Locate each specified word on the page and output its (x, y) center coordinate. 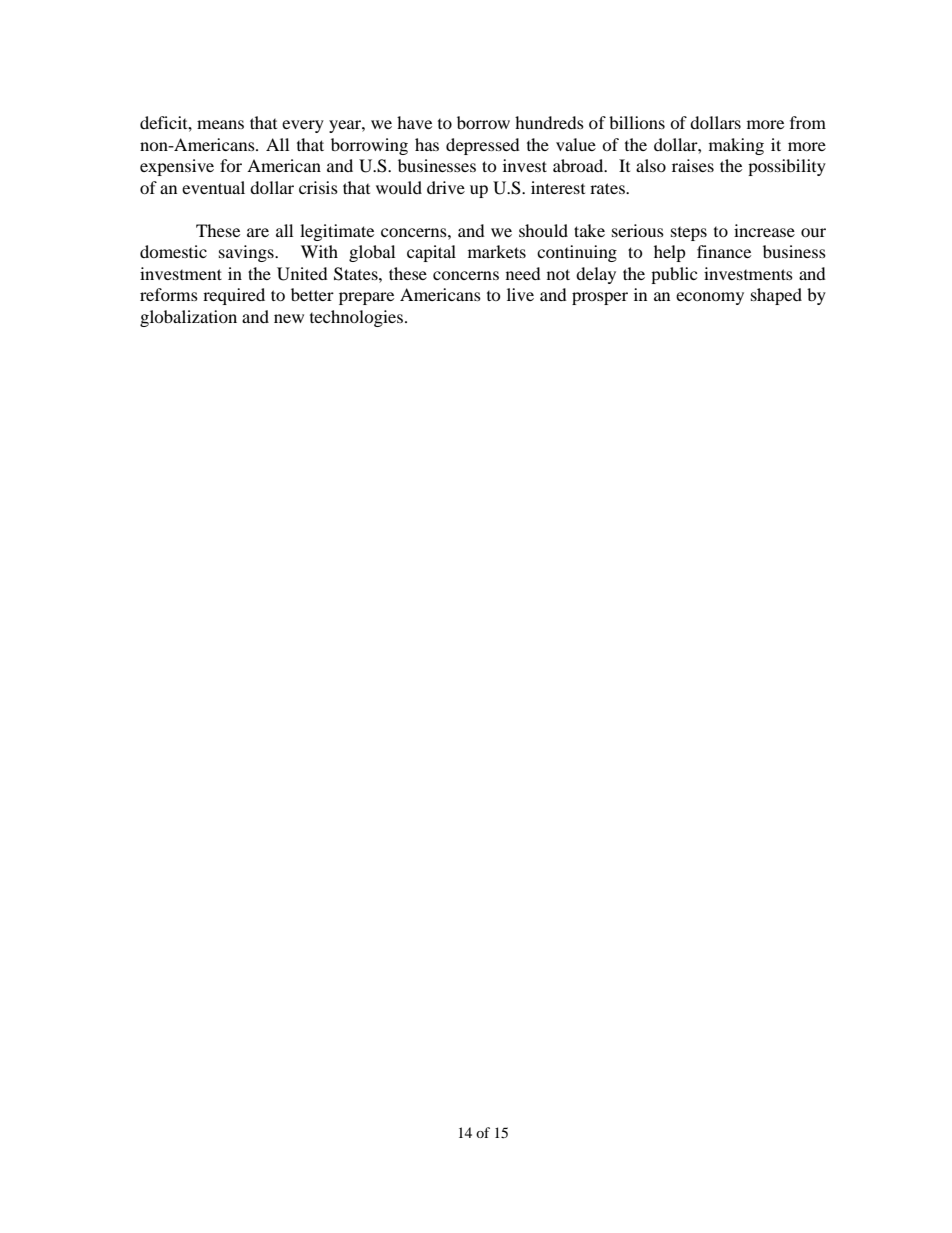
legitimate (337, 232)
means (220, 124)
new (289, 318)
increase (764, 230)
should (543, 230)
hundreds (549, 122)
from (808, 122)
